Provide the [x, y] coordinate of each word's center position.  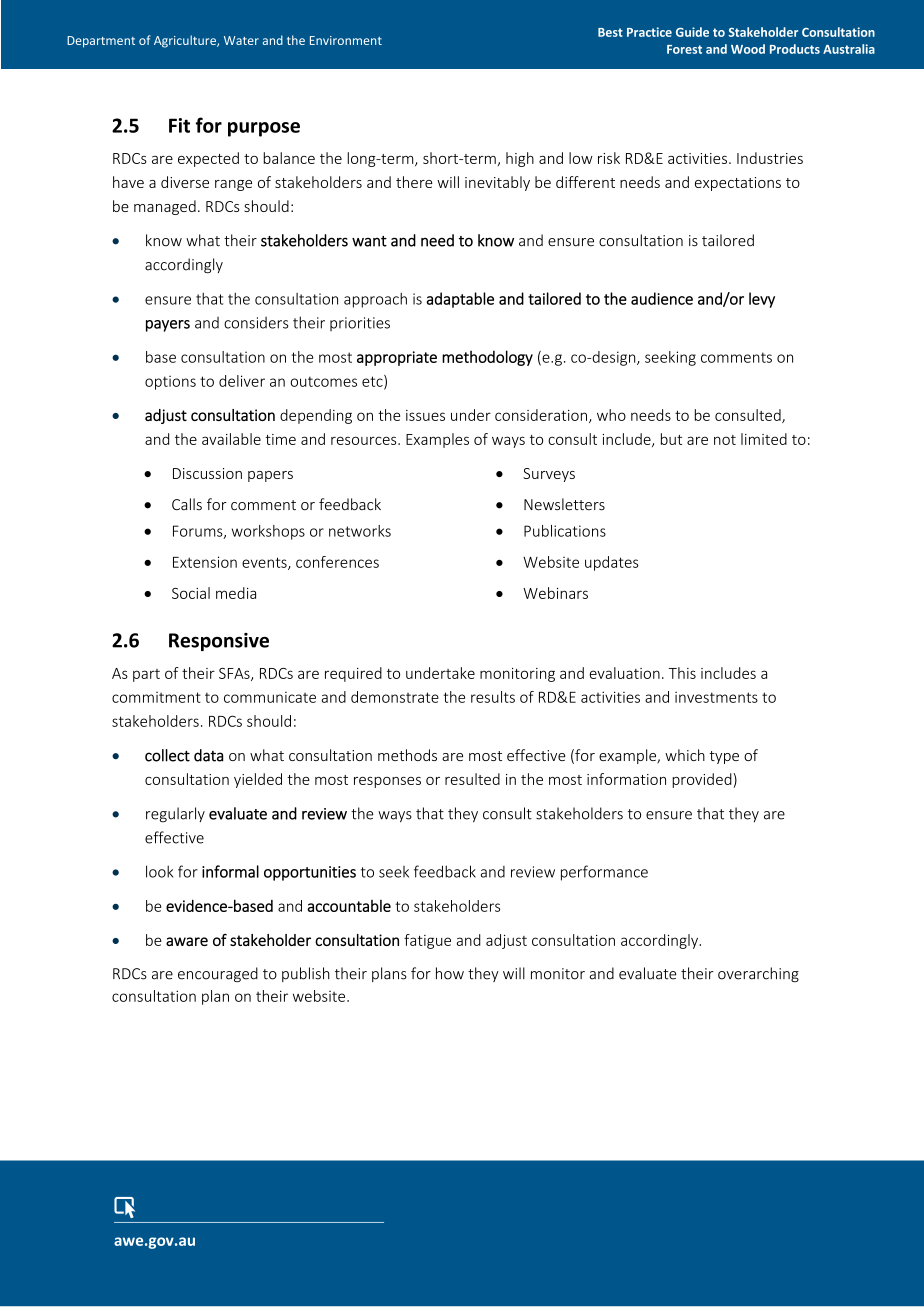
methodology [487, 358]
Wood [748, 49]
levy [762, 300]
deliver [242, 381]
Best [610, 32]
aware [187, 941]
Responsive [219, 642]
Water [241, 40]
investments [716, 697]
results [493, 697]
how [450, 973]
